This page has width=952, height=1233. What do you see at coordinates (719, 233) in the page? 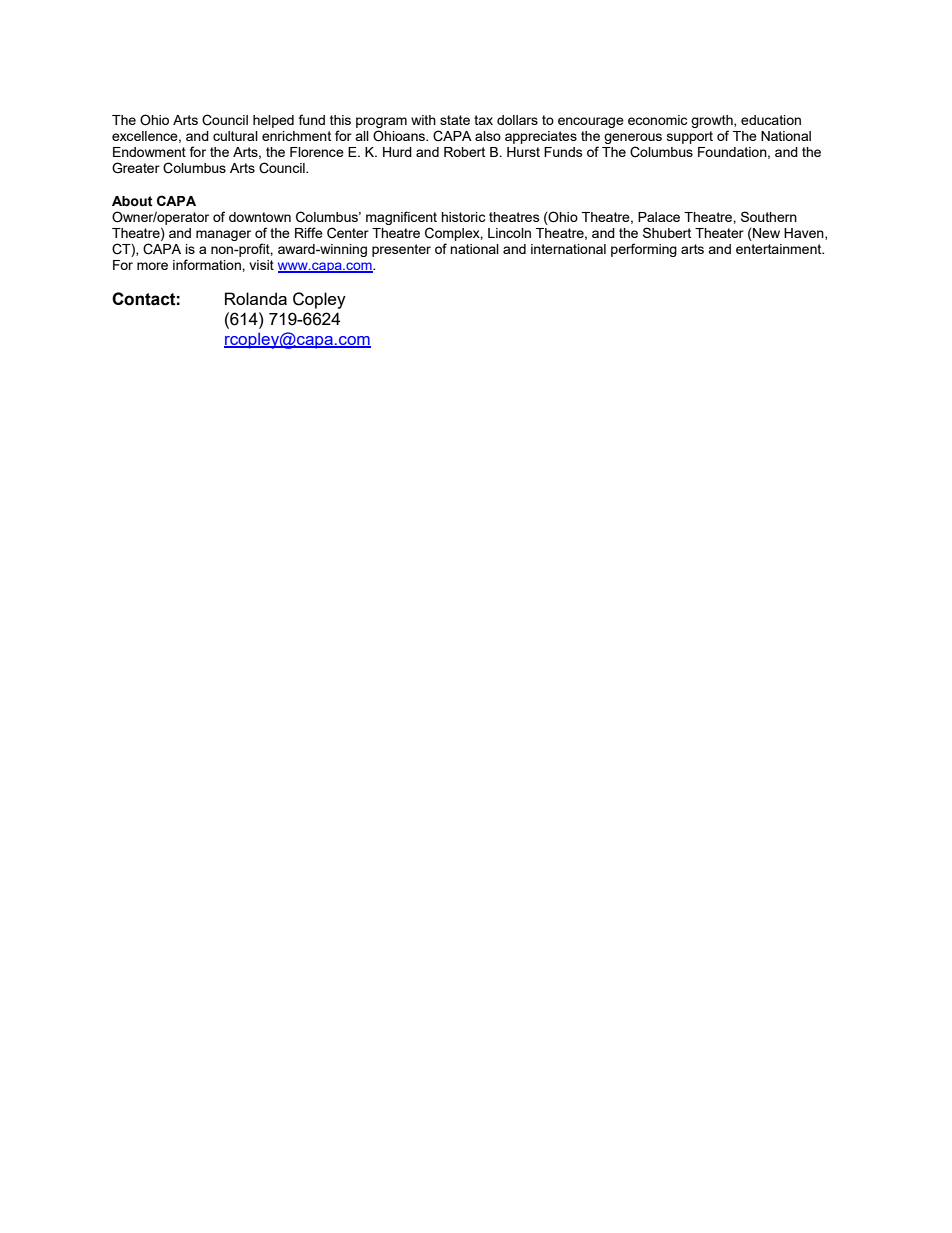
I see `Theater` at bounding box center [719, 233].
